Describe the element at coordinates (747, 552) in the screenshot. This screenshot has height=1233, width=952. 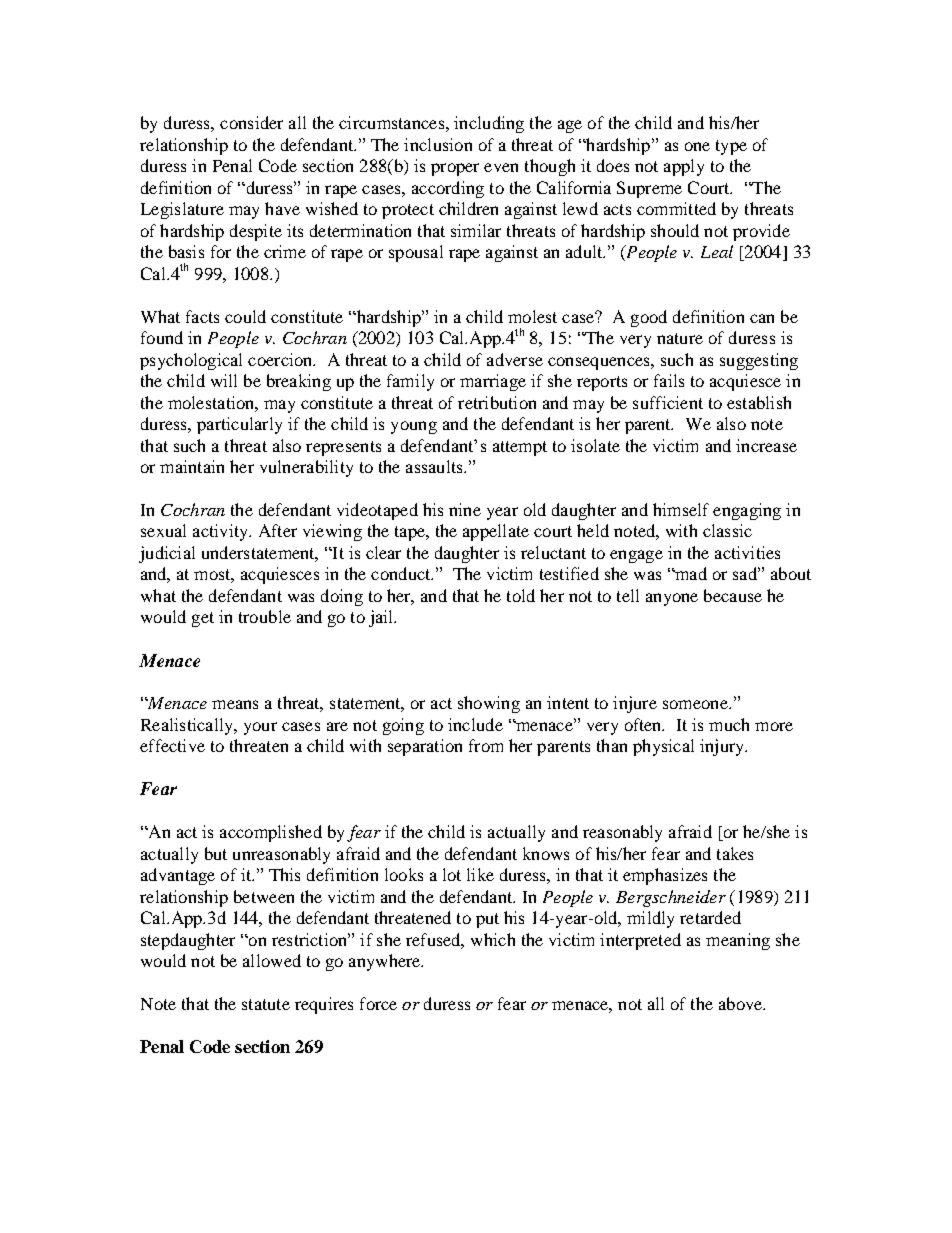
I see `activities` at that location.
